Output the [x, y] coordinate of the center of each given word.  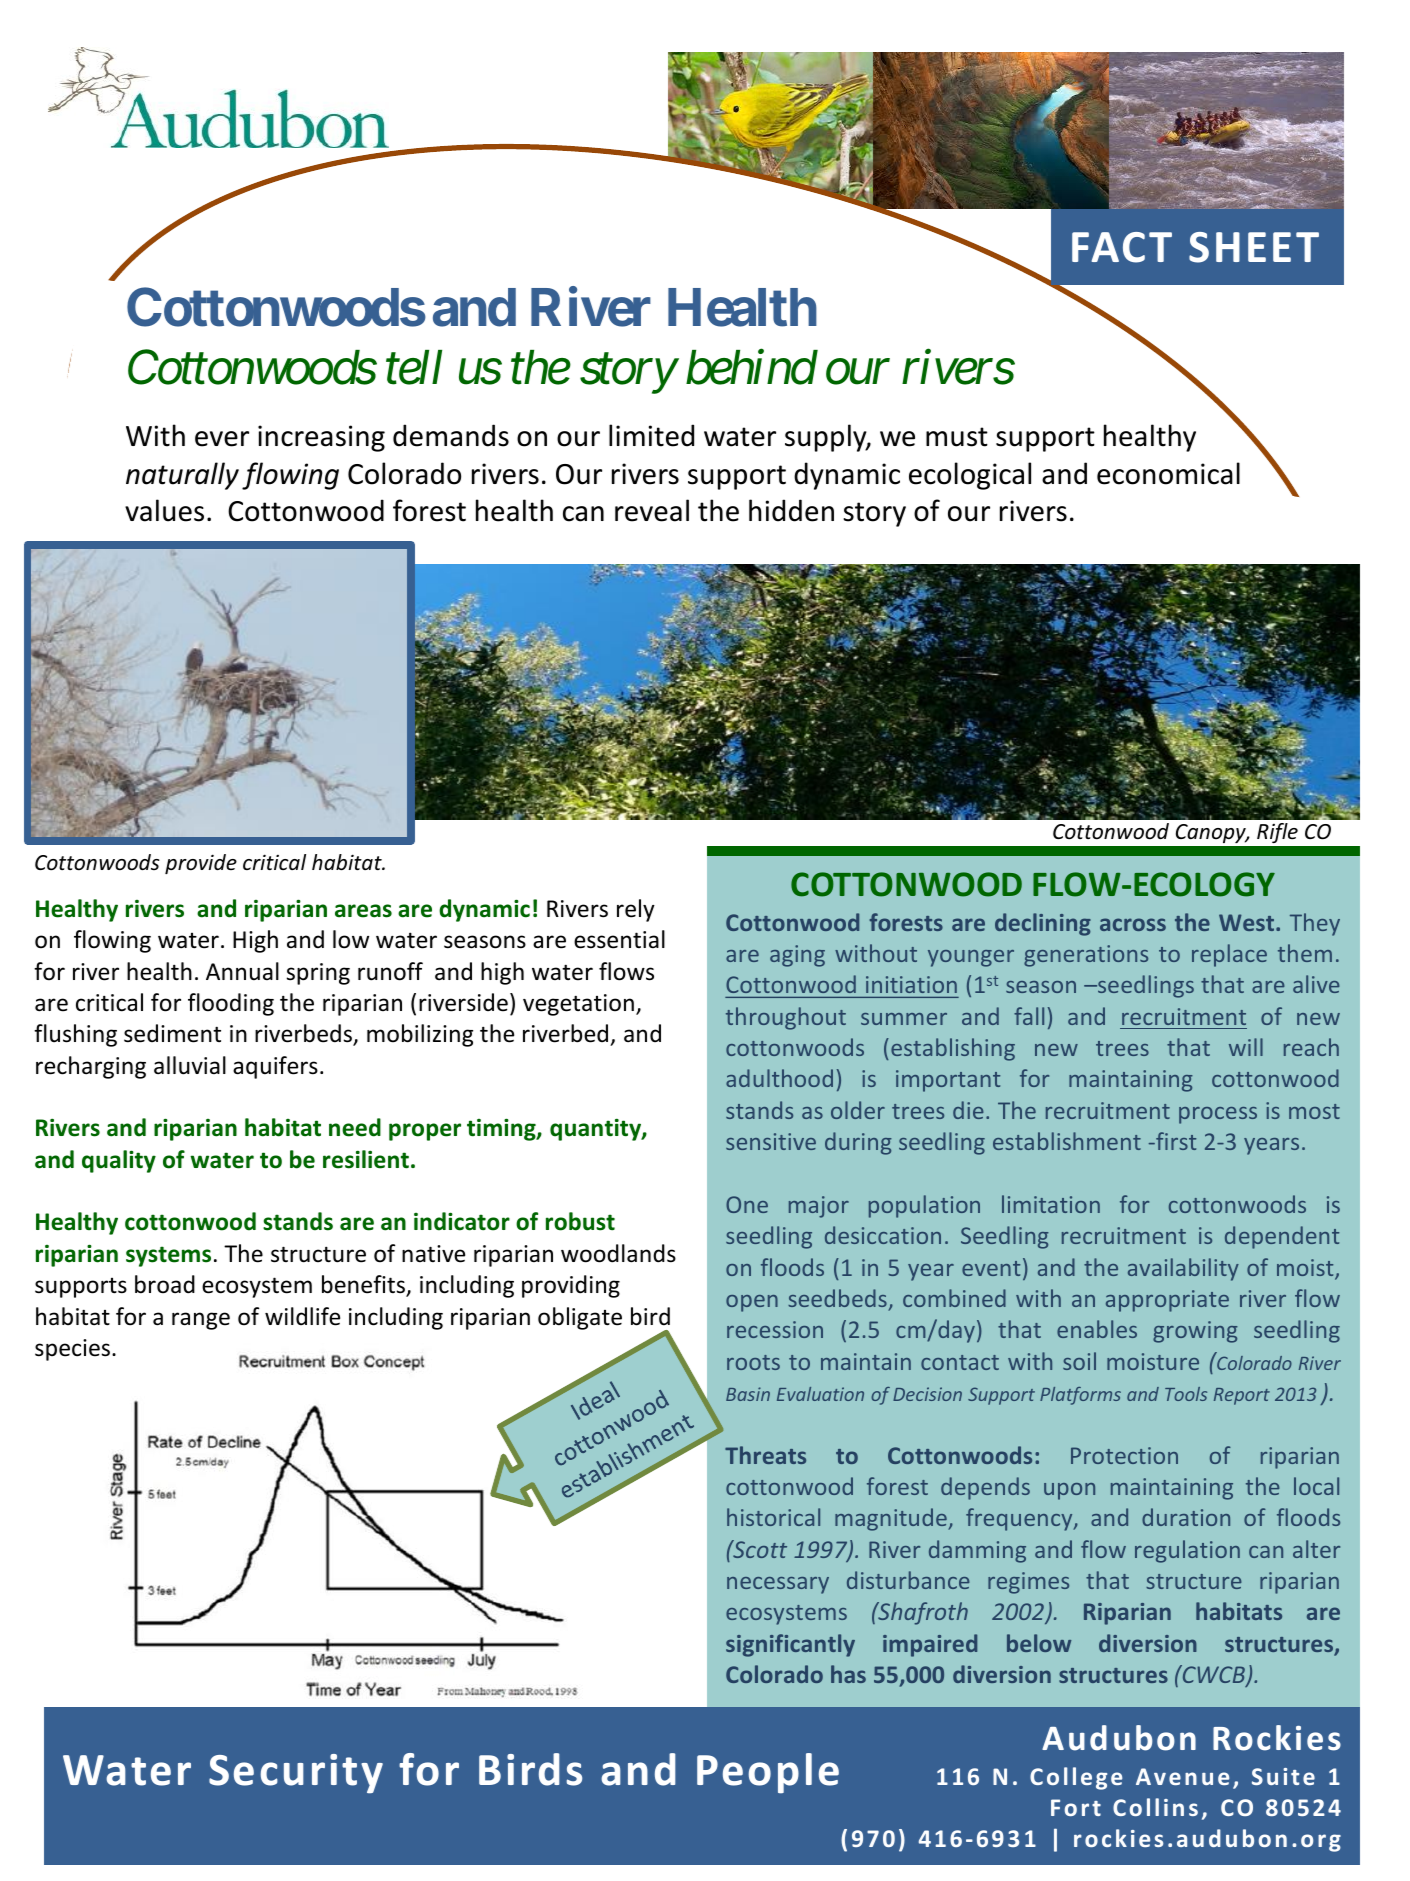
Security [296, 1774]
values [164, 510]
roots [753, 1362]
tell [414, 367]
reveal [652, 510]
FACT [1122, 247]
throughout [786, 1018]
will [1246, 1047]
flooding [231, 1004]
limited [651, 435]
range [201, 1321]
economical [1168, 473]
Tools [1186, 1394]
